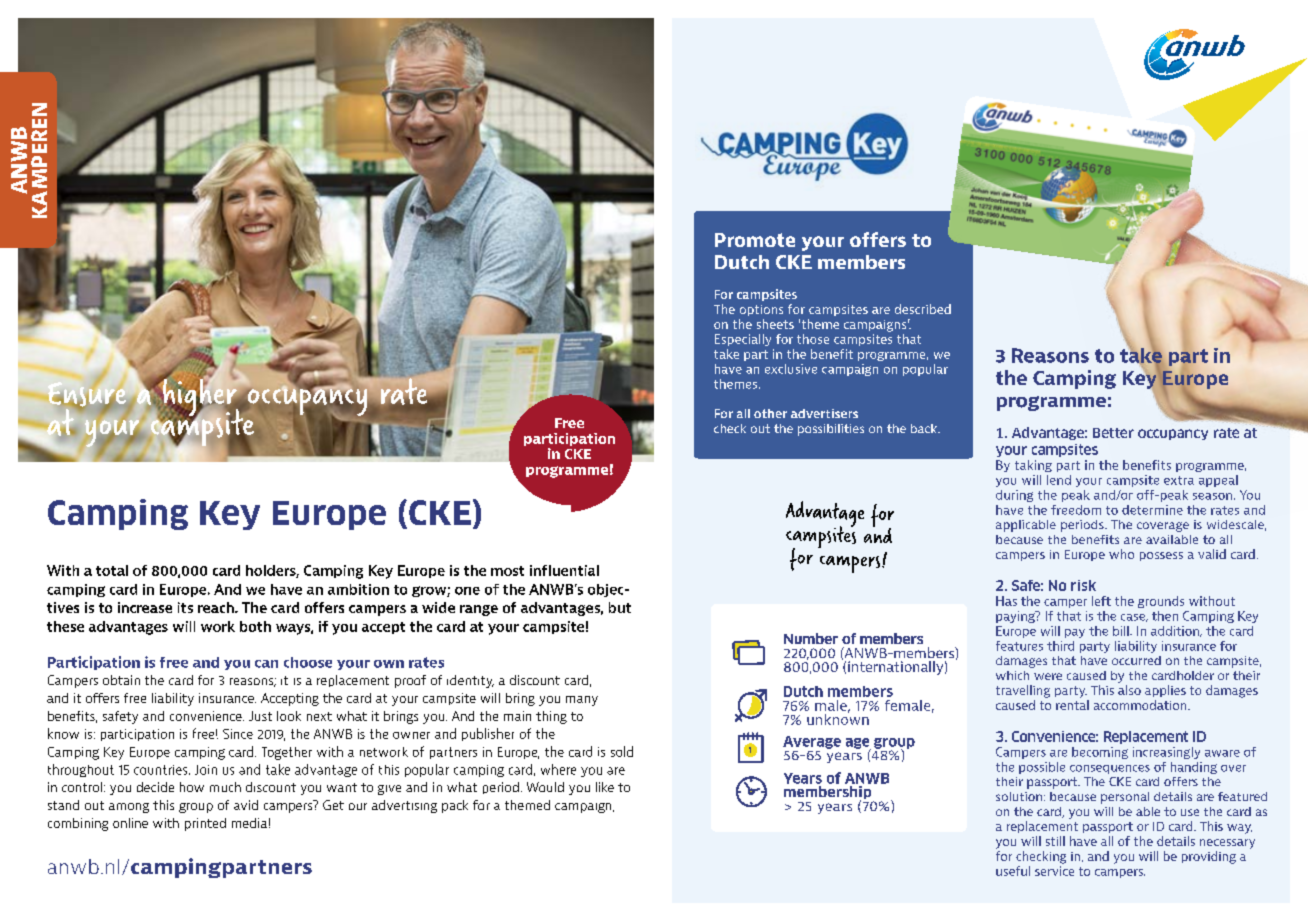  I want to click on Since, so click(238, 734).
